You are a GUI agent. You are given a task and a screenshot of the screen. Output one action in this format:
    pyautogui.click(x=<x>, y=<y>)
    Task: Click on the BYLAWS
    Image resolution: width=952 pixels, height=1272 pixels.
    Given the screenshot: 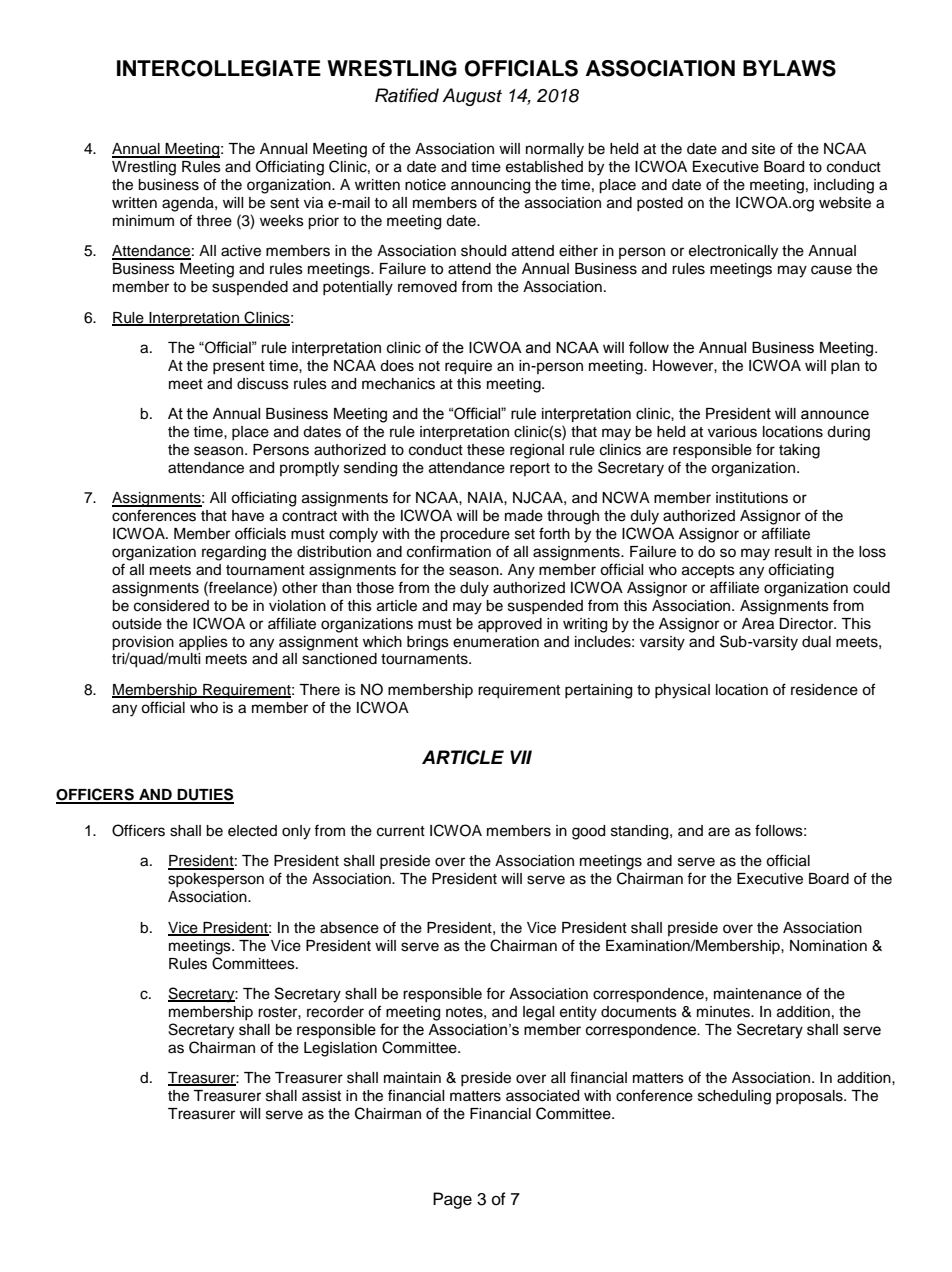 What is the action you would take?
    pyautogui.click(x=789, y=68)
